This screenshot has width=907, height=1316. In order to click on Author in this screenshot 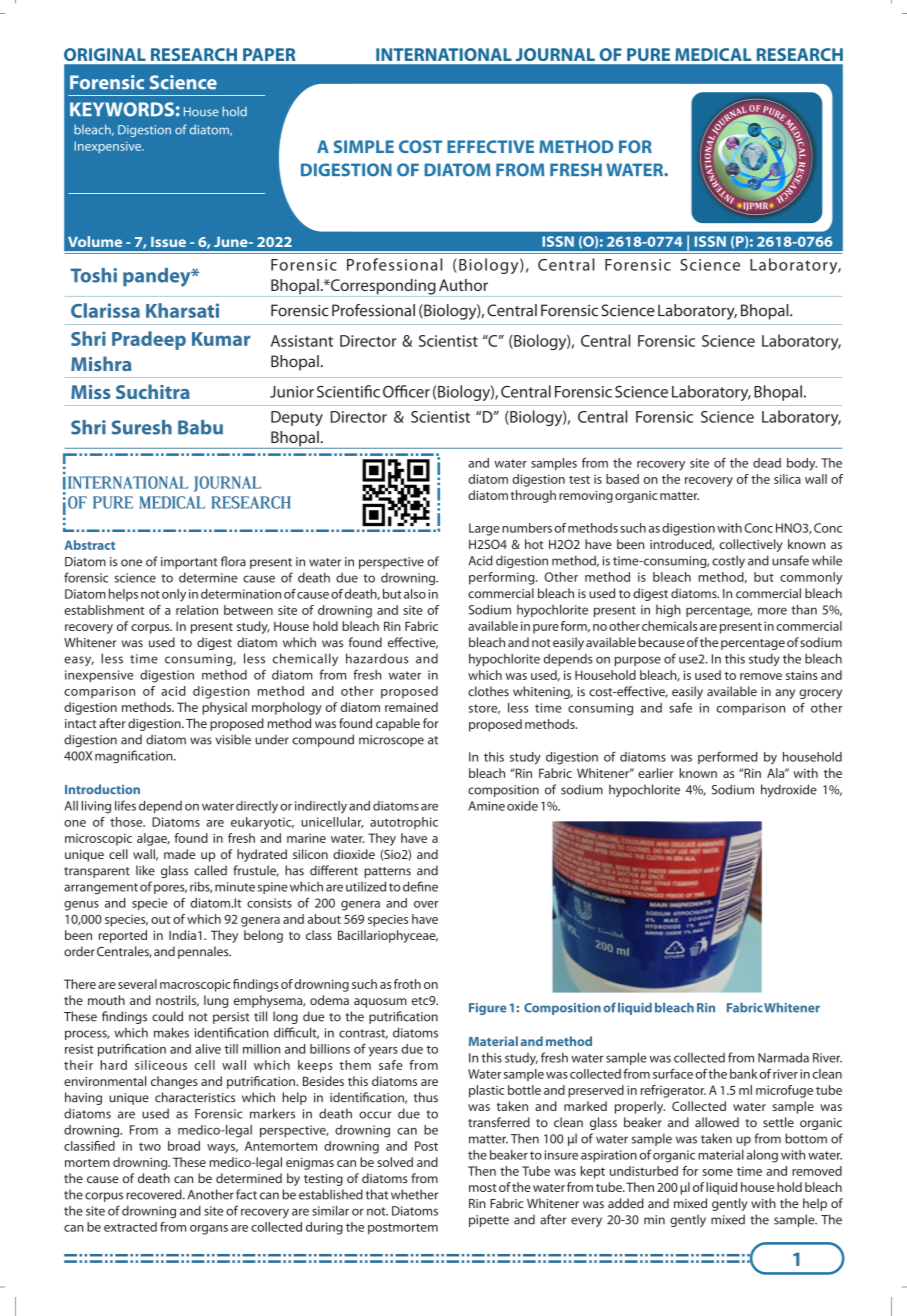, I will do `click(463, 285)`.
